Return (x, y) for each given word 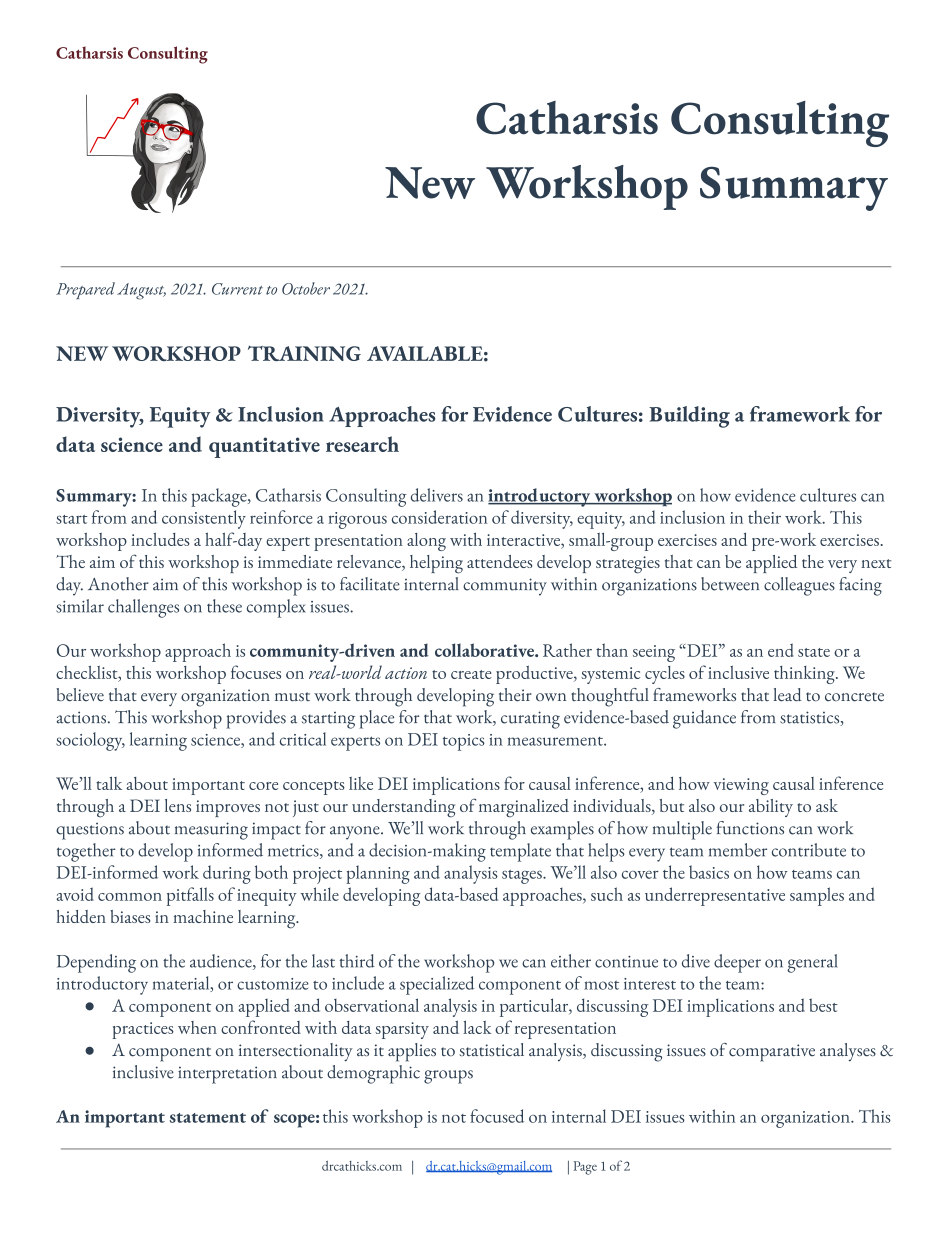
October (306, 288)
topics (464, 742)
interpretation (227, 1075)
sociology (90, 741)
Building (689, 417)
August (141, 291)
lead (787, 695)
